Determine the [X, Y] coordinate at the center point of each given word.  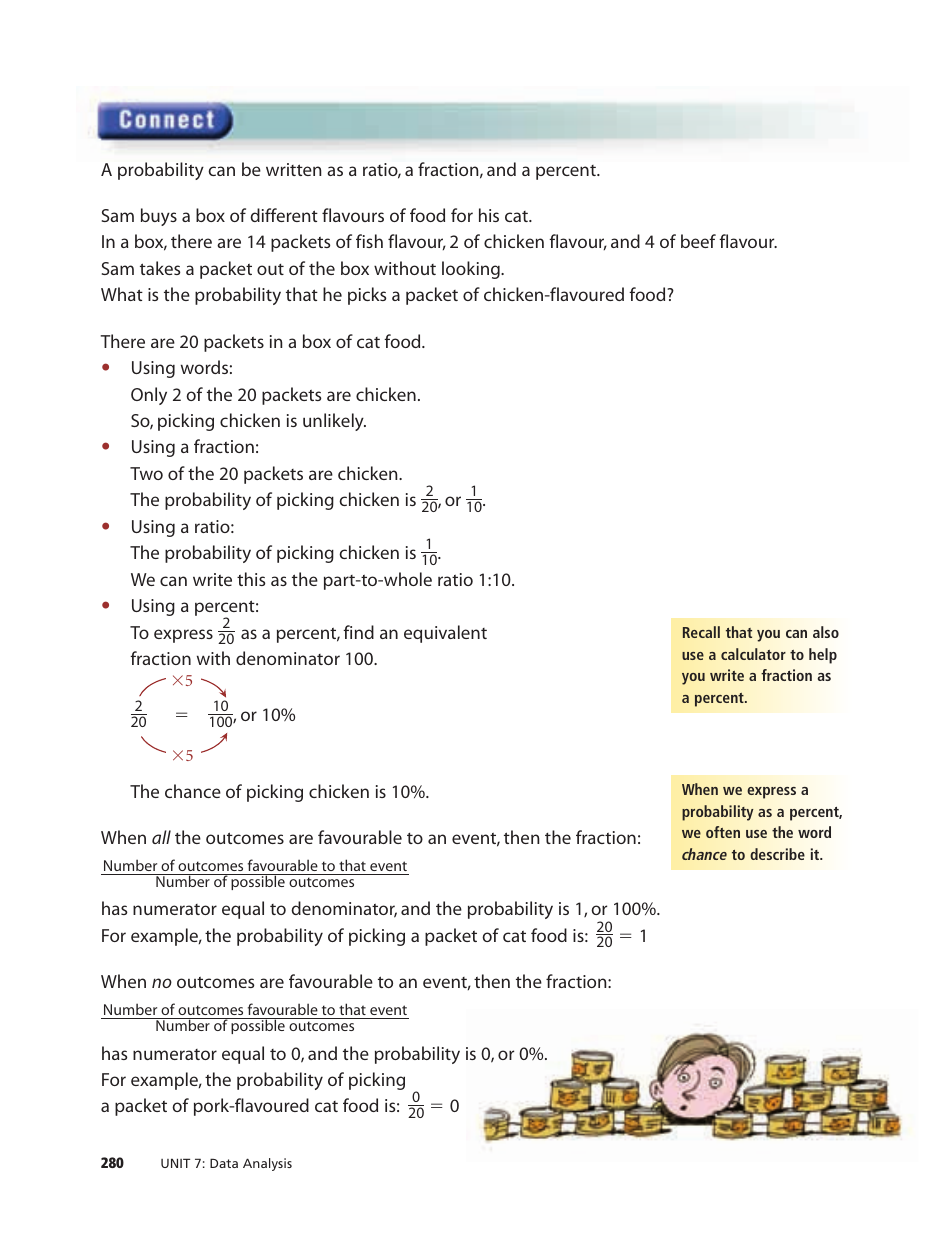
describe [777, 854]
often [723, 832]
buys [159, 217]
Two [146, 473]
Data [224, 1163]
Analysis [267, 1164]
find [358, 632]
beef [698, 241]
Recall [701, 632]
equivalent [445, 634]
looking [472, 270]
